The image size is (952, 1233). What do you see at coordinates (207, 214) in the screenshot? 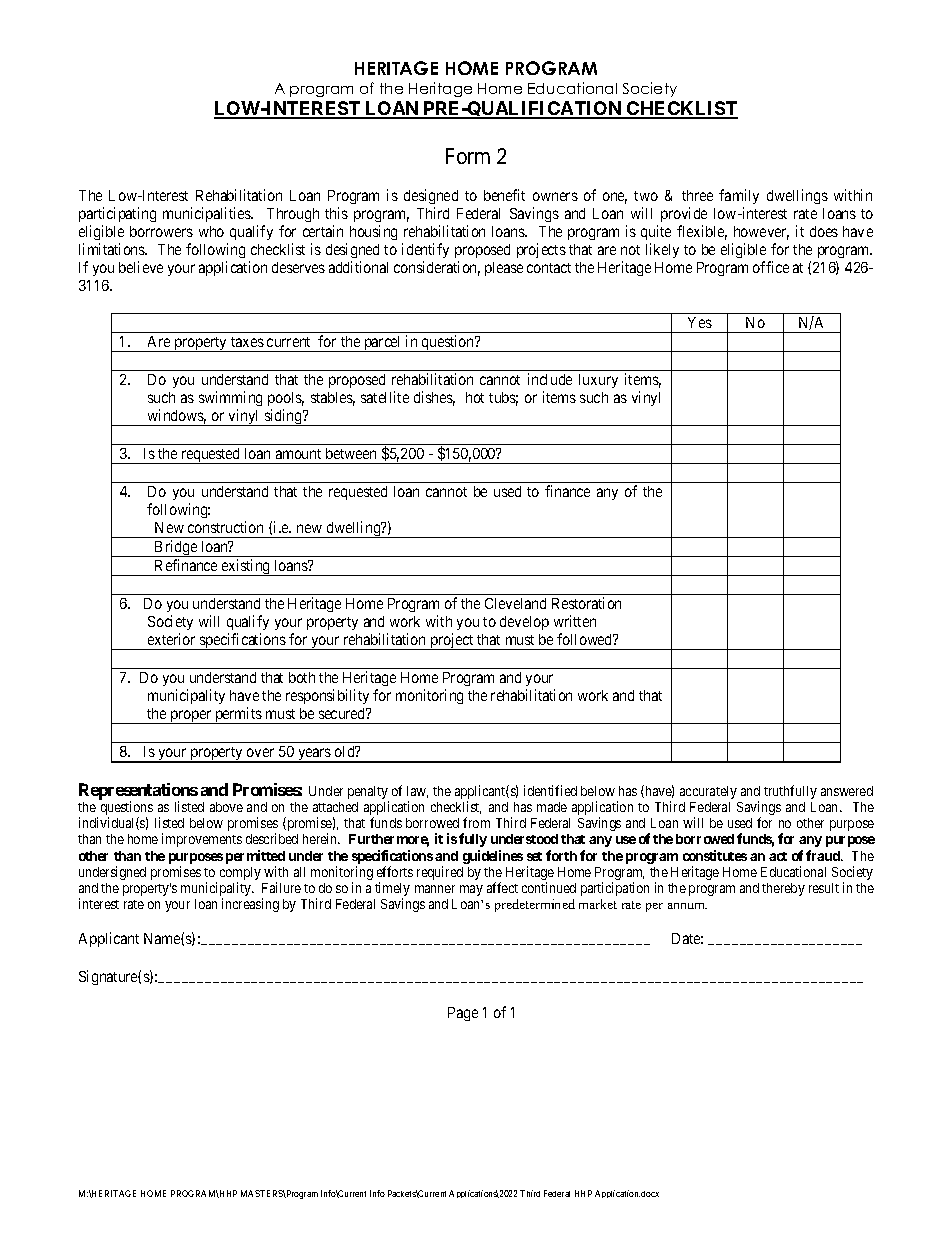
I see `municipalities` at bounding box center [207, 214].
